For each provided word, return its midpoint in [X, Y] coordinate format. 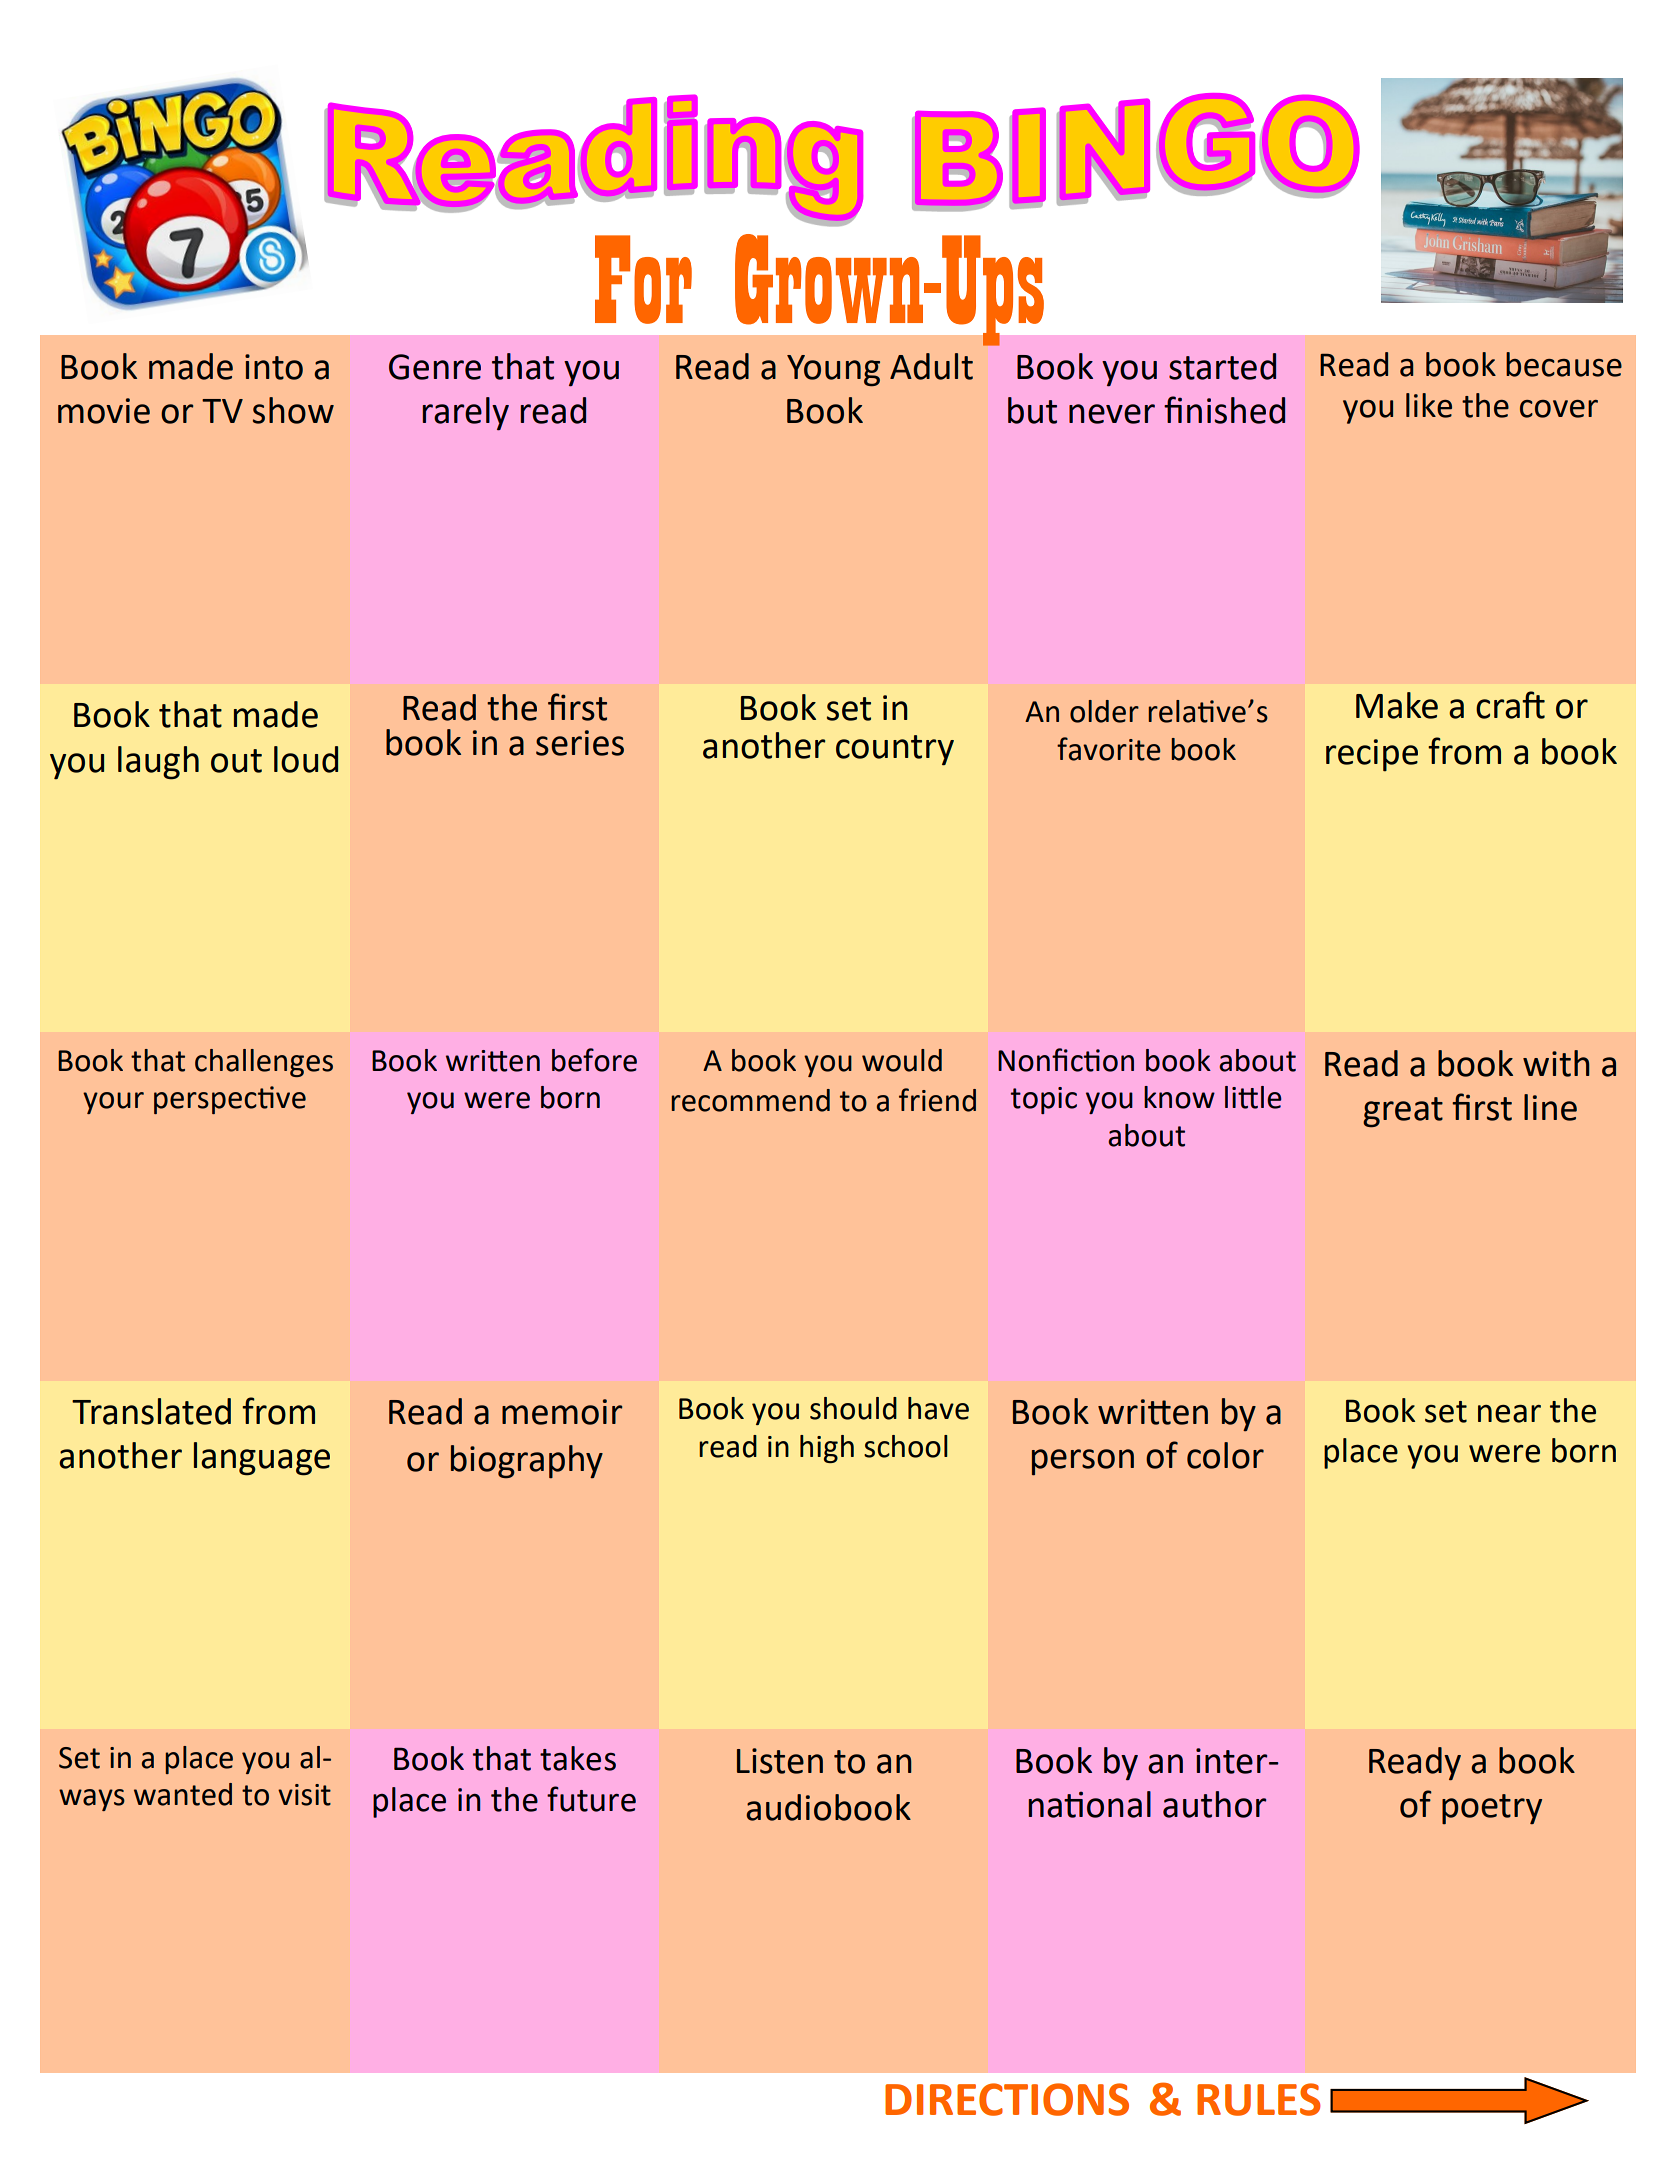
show [293, 410]
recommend [751, 1100]
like [1429, 405]
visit [304, 1795]
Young [833, 370]
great [1403, 1112]
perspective [230, 1100]
